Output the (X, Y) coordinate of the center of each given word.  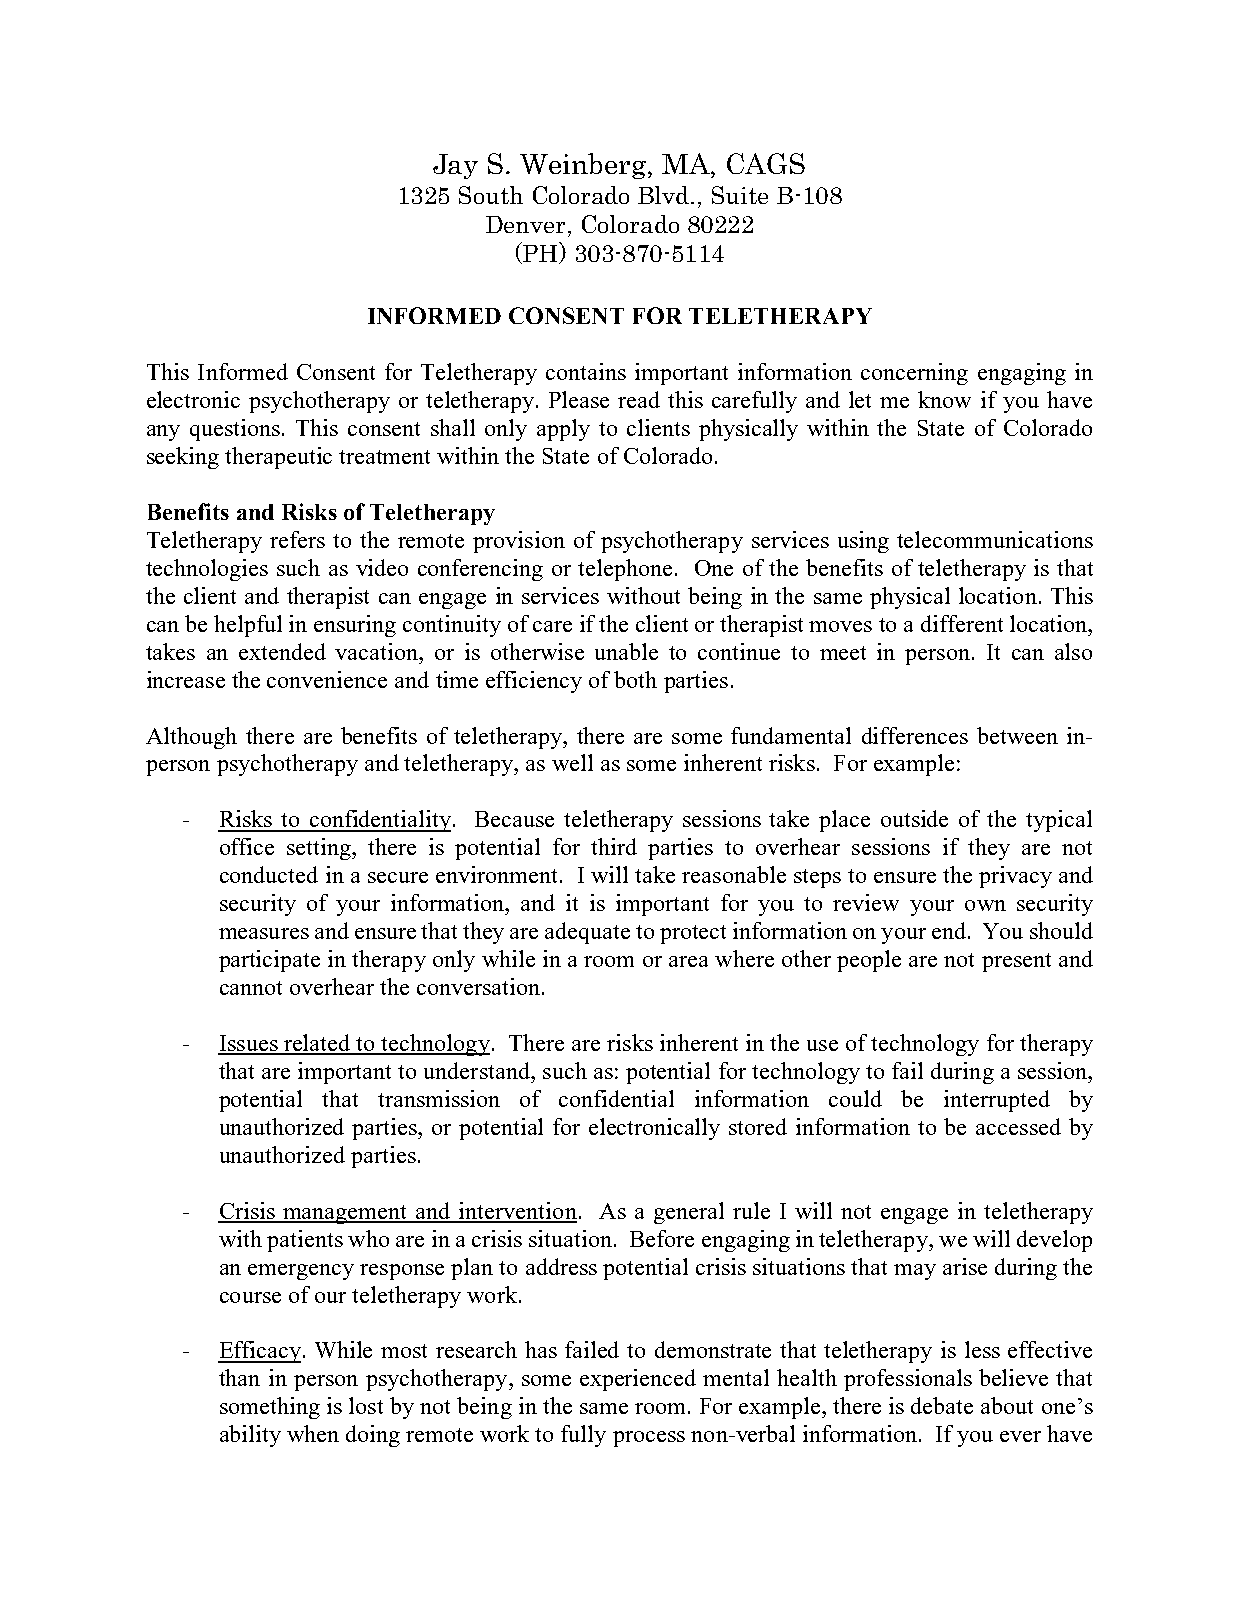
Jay (455, 166)
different (962, 623)
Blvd (665, 195)
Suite (740, 195)
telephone (625, 570)
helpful (248, 626)
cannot (251, 988)
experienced (638, 1380)
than (239, 1377)
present (1016, 962)
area (688, 961)
